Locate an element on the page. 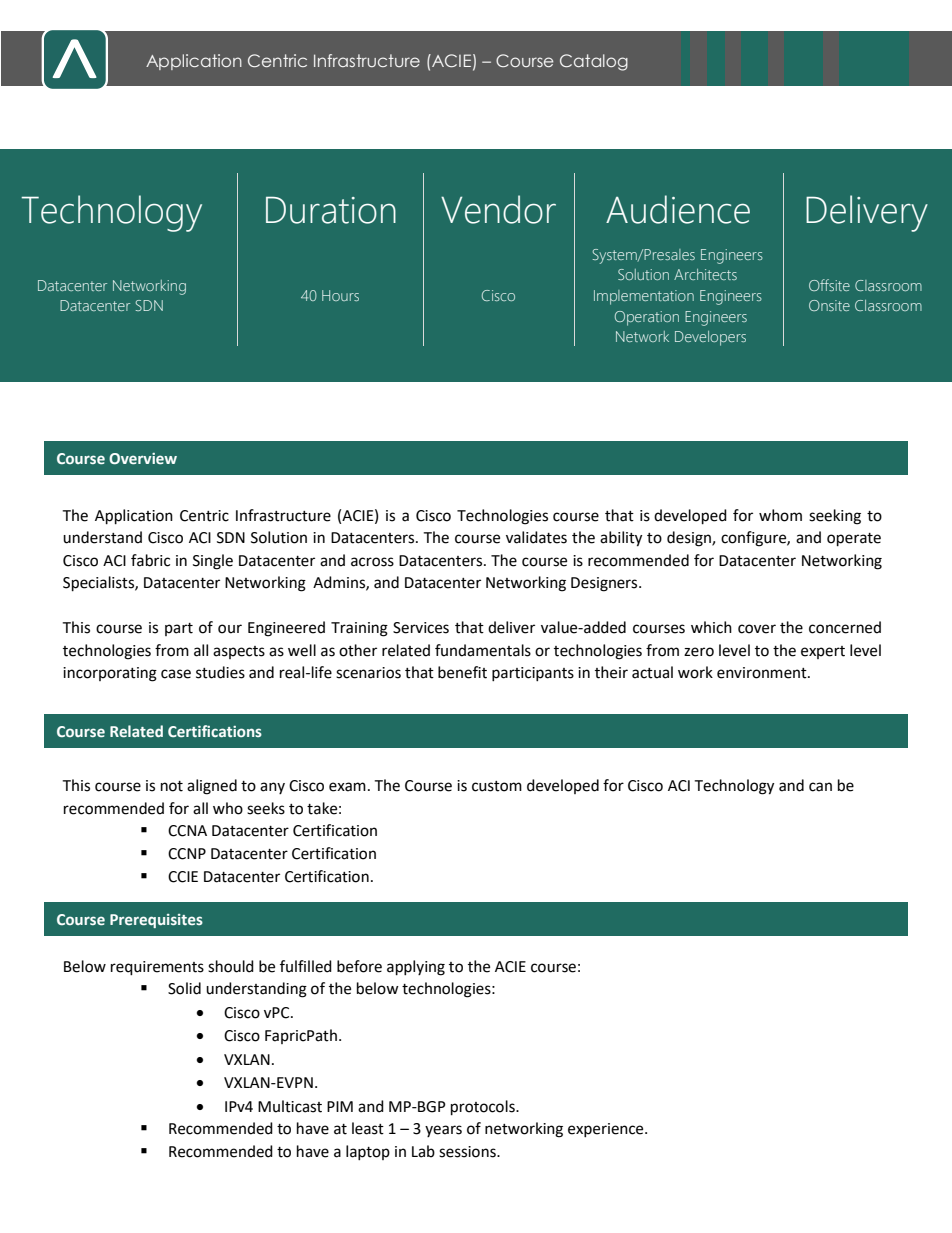 The image size is (952, 1233). Multicast is located at coordinates (290, 1106).
